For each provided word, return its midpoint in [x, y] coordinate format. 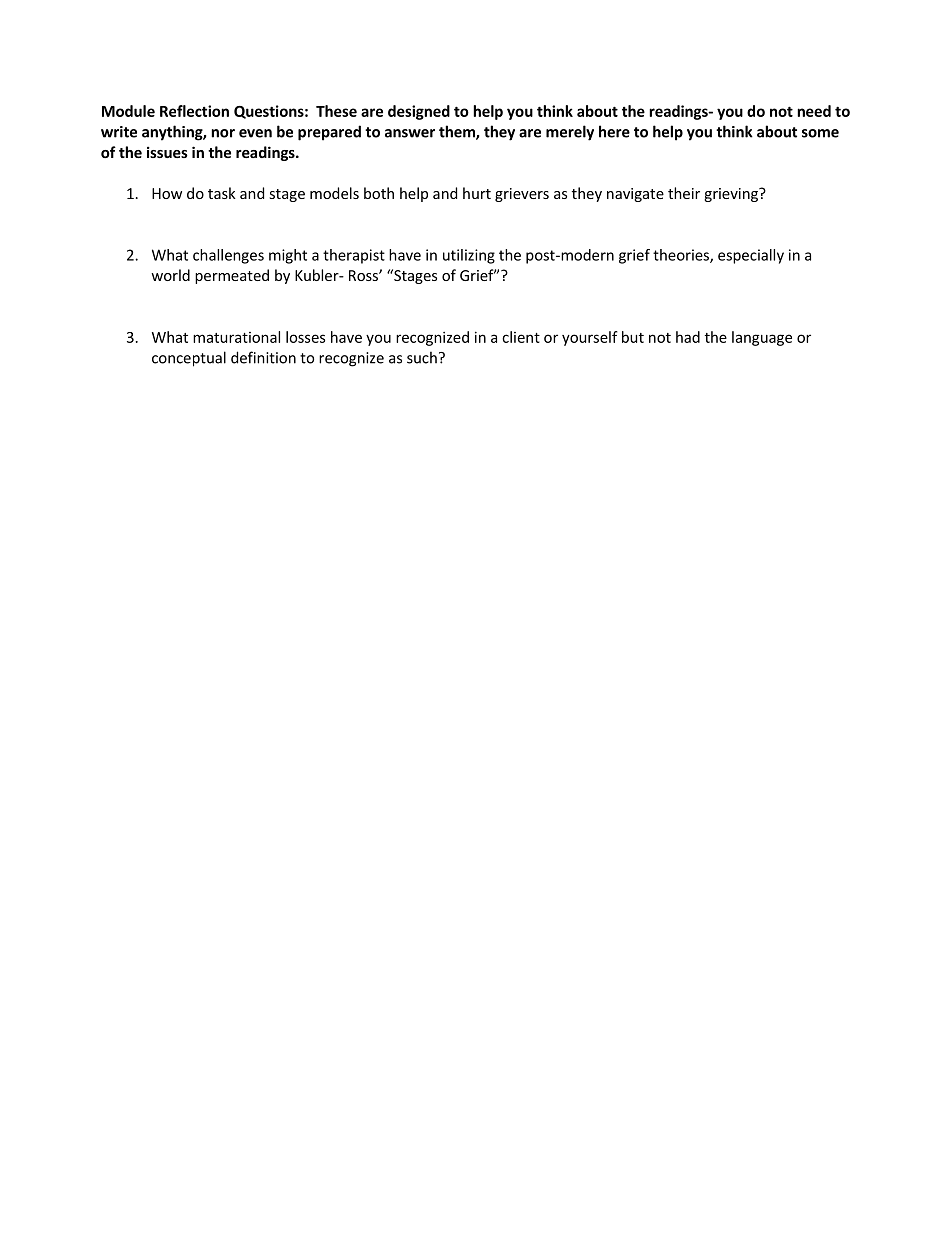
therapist [354, 256]
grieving [732, 195]
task [222, 193]
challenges [228, 256]
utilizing [469, 256]
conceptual [189, 359]
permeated [232, 276]
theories [682, 256]
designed [419, 112]
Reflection [194, 111]
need [814, 111]
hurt [477, 193]
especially [751, 256]
